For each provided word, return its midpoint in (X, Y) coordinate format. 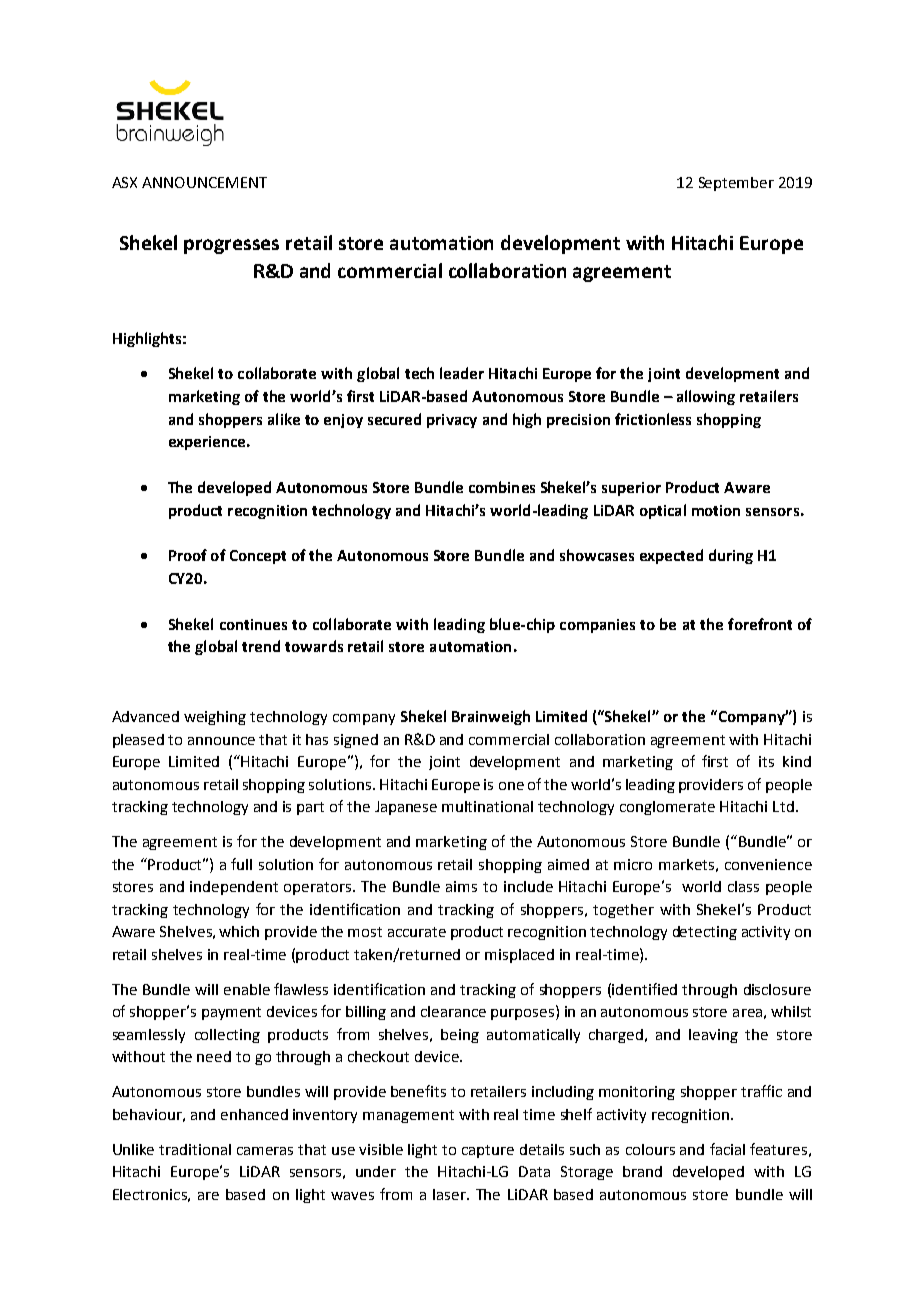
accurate (417, 932)
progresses (231, 246)
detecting (705, 933)
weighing (215, 718)
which (239, 931)
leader (462, 373)
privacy (452, 421)
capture (488, 1151)
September (736, 184)
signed (356, 741)
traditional (195, 1149)
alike (284, 419)
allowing (706, 397)
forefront (760, 624)
